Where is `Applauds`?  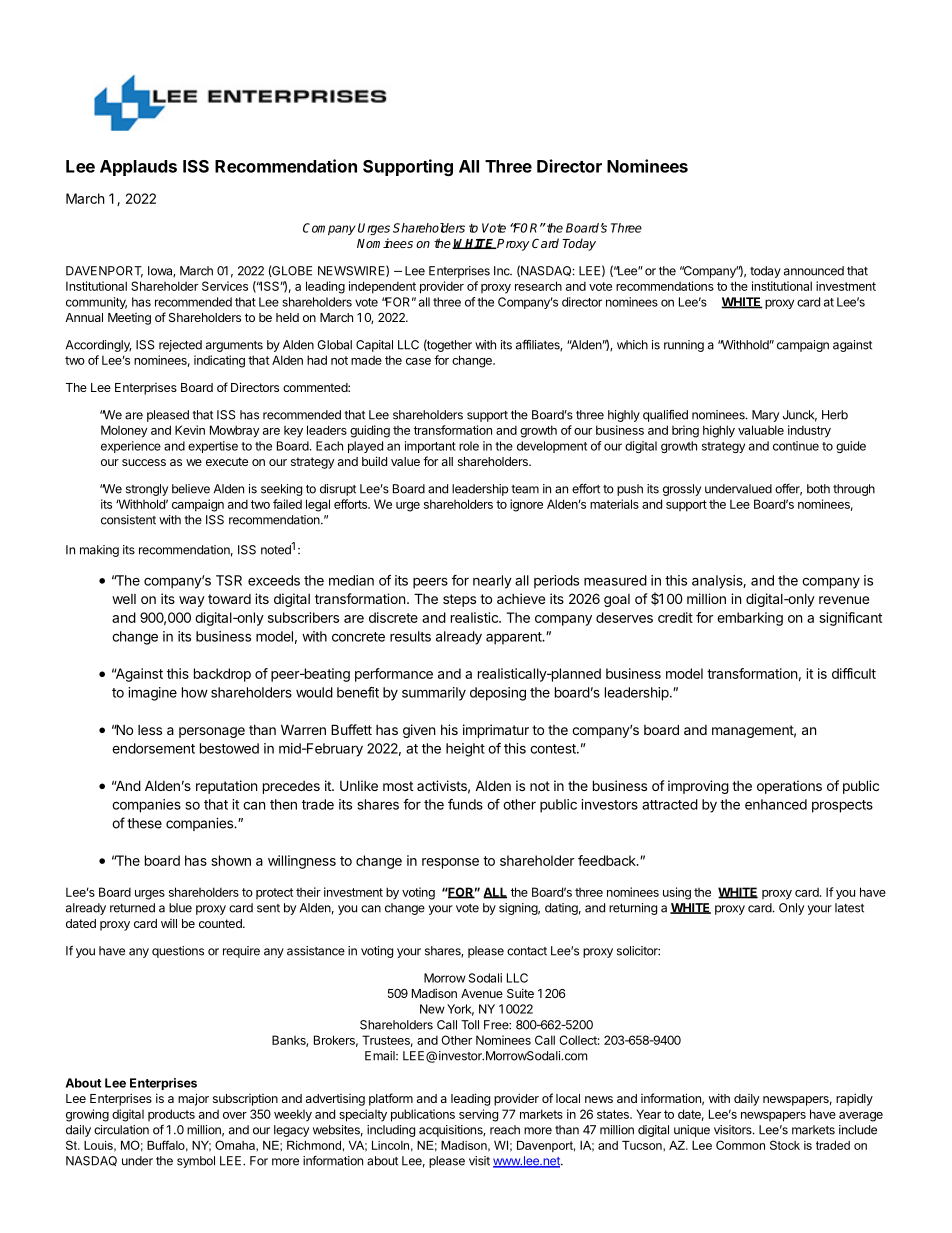 Applauds is located at coordinates (138, 168).
